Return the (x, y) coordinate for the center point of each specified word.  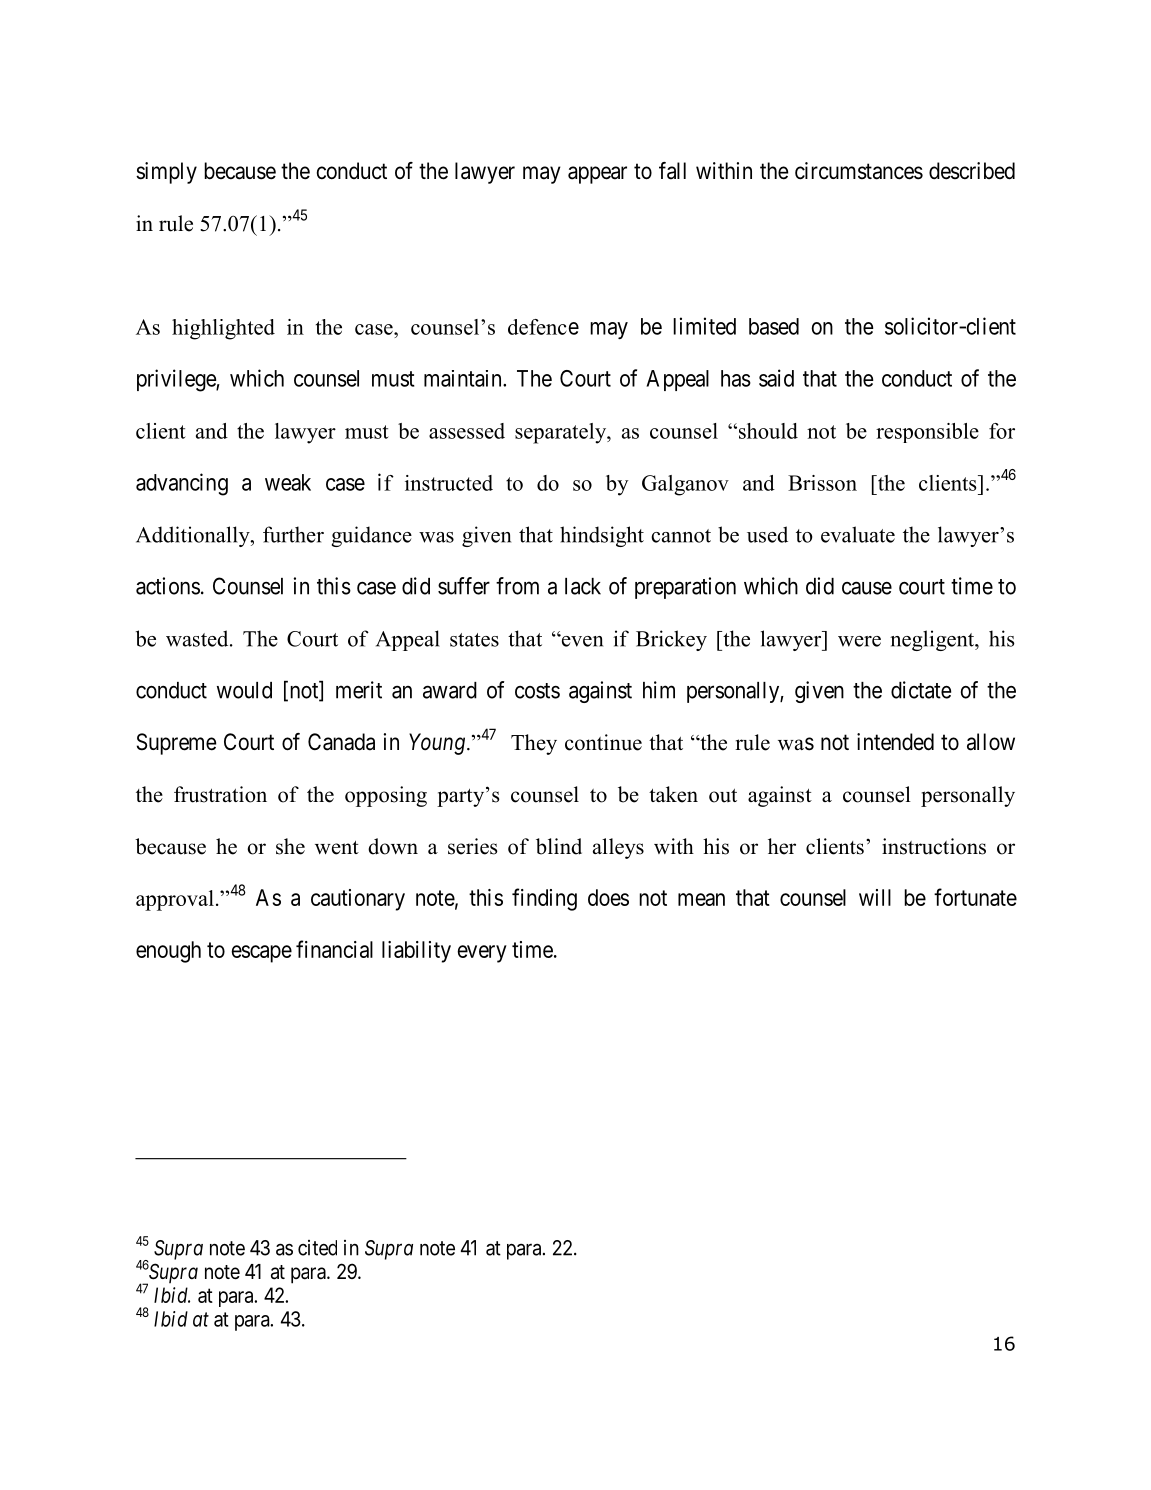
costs (537, 691)
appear (597, 175)
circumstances (859, 171)
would (244, 690)
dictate (921, 690)
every (482, 954)
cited (317, 1248)
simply (166, 173)
